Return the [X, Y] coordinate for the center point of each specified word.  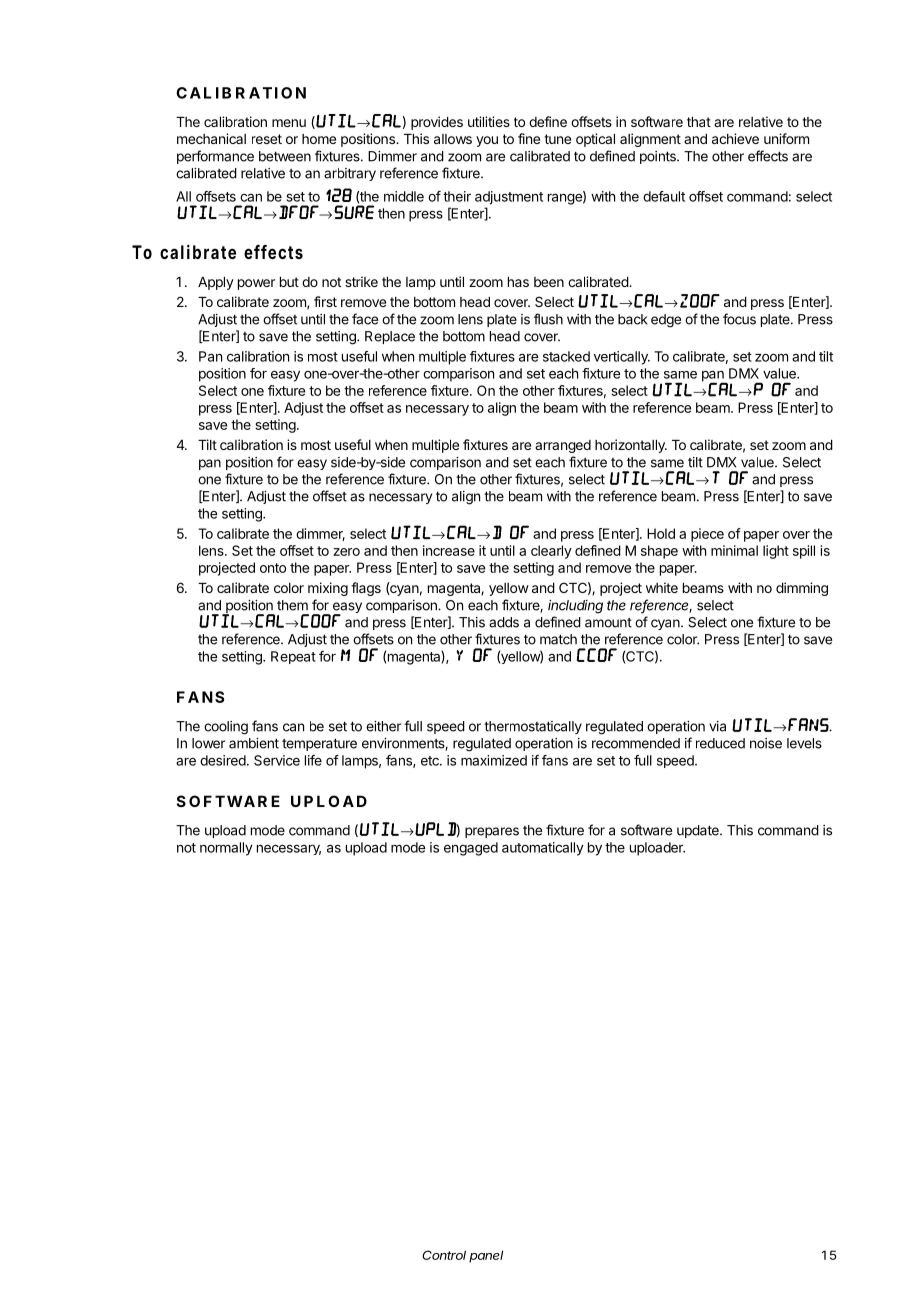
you [487, 141]
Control [444, 1255]
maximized [494, 760]
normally [226, 849]
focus [739, 319]
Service [277, 760]
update [699, 831]
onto [273, 568]
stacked [566, 356]
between [285, 156]
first [325, 301]
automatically [543, 849]
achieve [735, 138]
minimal [734, 550]
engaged [471, 849]
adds [504, 622]
